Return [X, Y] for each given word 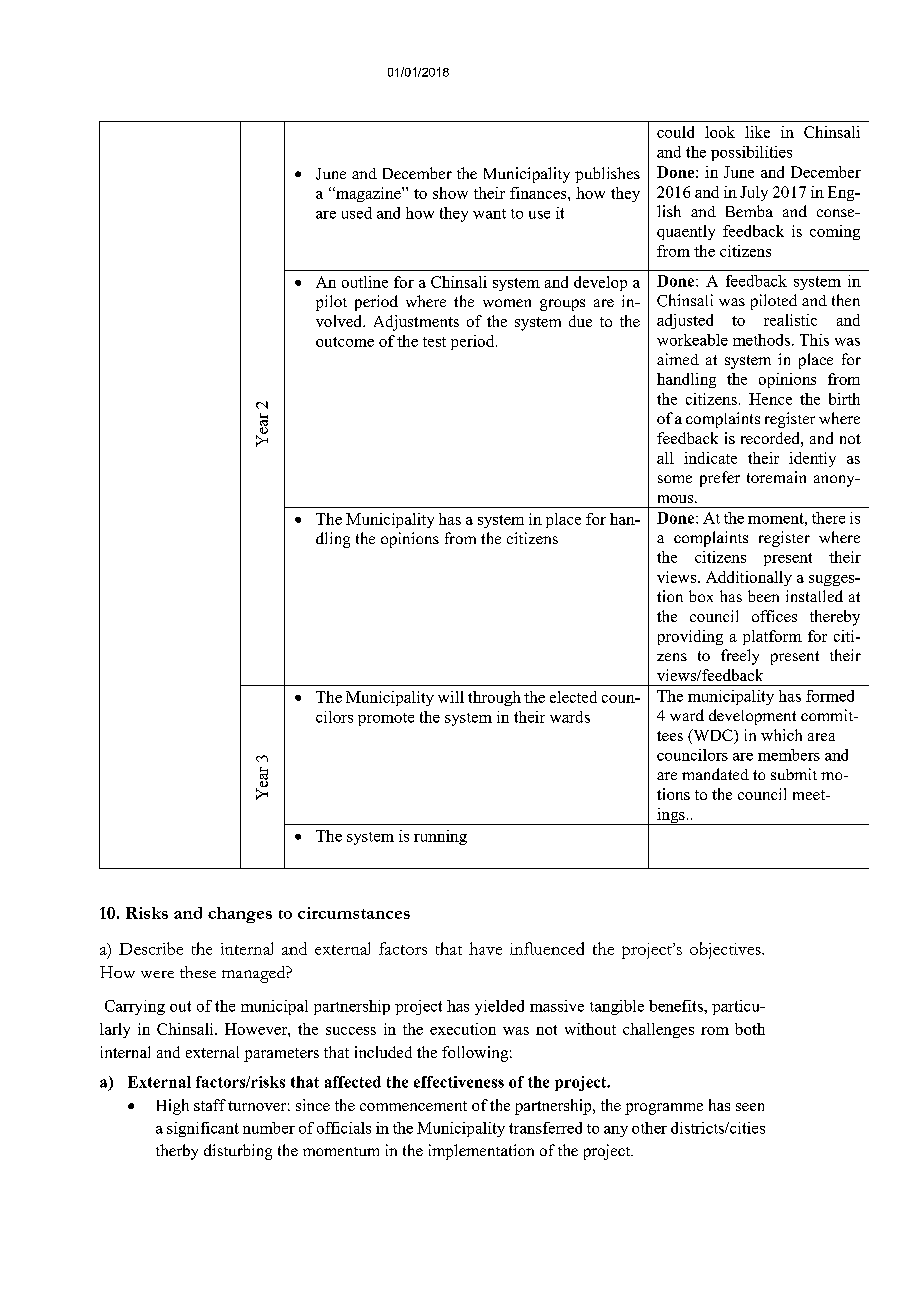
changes [240, 915]
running [440, 837]
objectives [726, 950]
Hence [770, 399]
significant [203, 1129]
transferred [545, 1128]
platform [772, 637]
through [494, 698]
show [450, 193]
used [357, 213]
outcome [345, 342]
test [434, 342]
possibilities [751, 153]
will [451, 697]
